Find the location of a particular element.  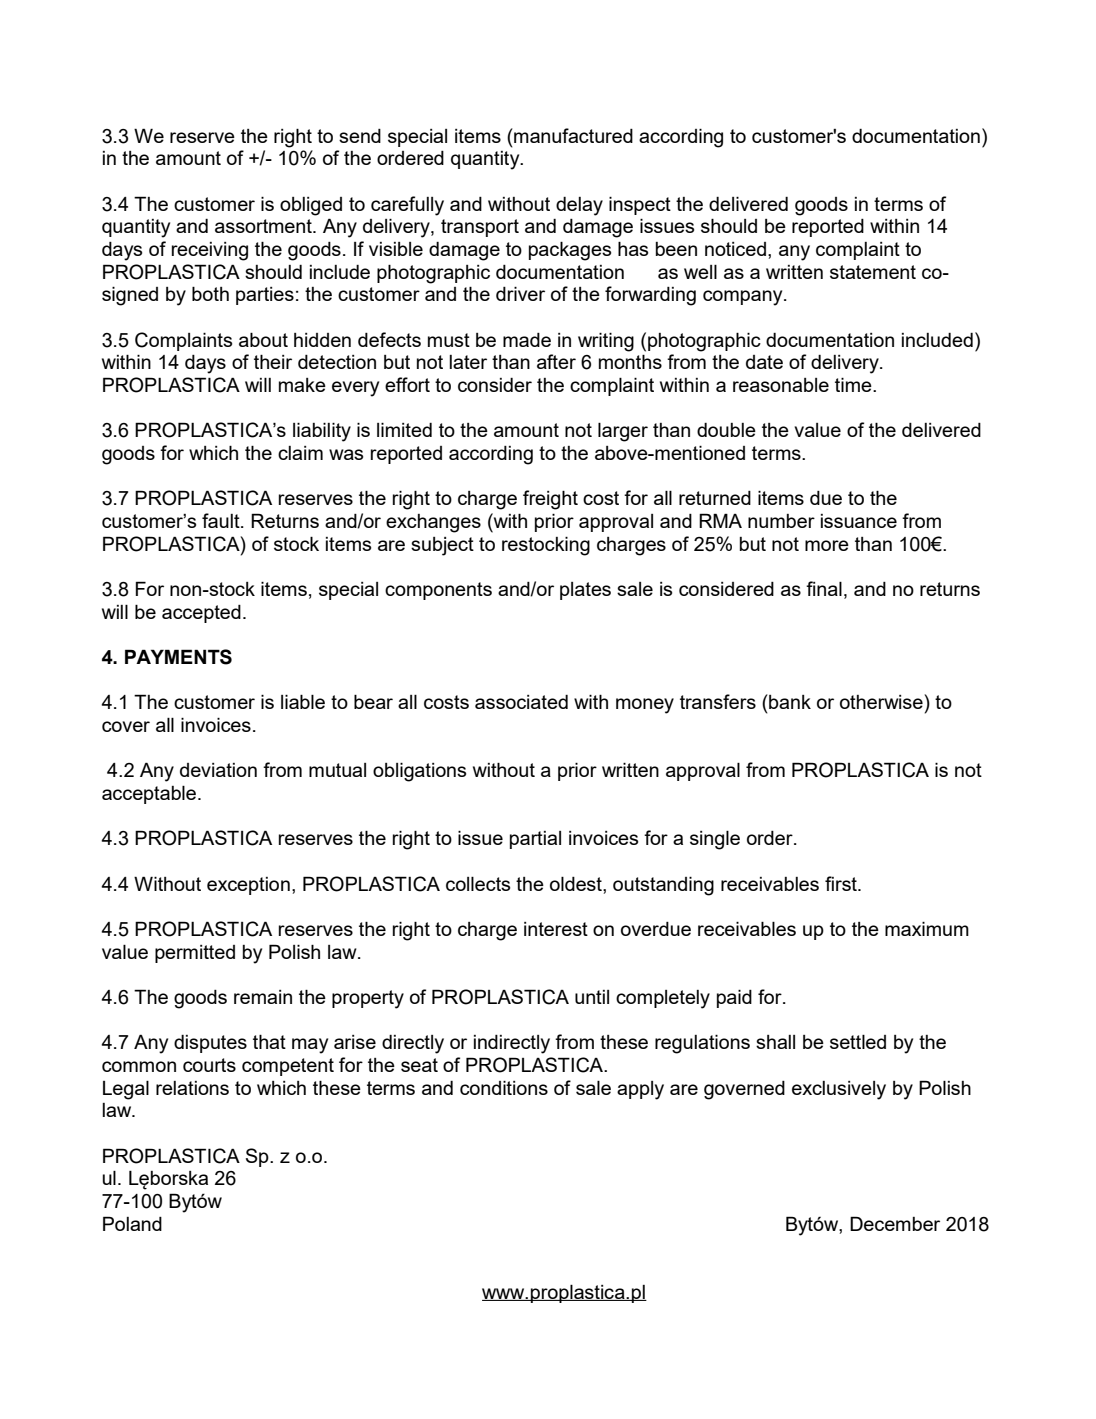

first is located at coordinates (842, 883).
